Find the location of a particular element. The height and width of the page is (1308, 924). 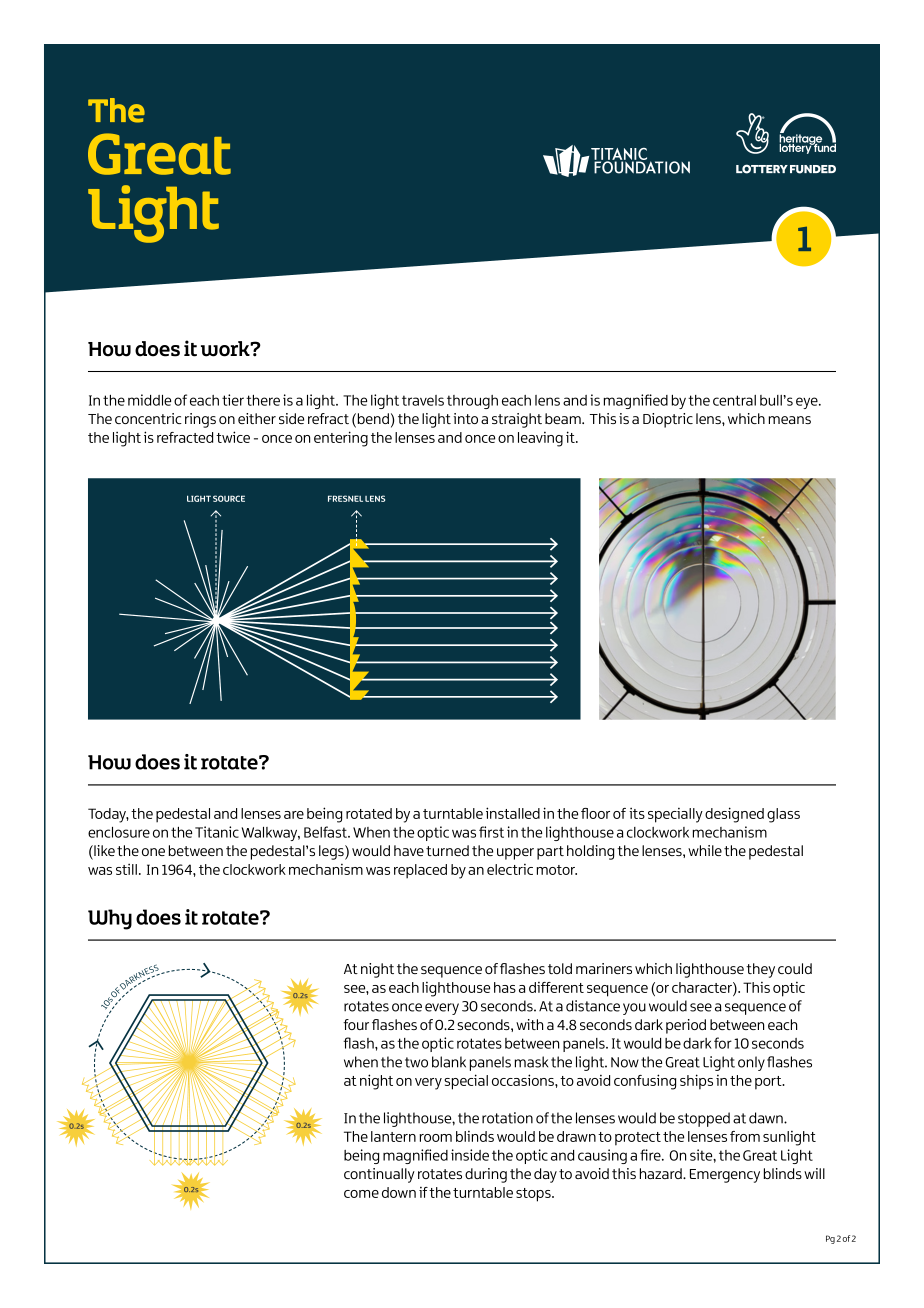

designed is located at coordinates (734, 815).
